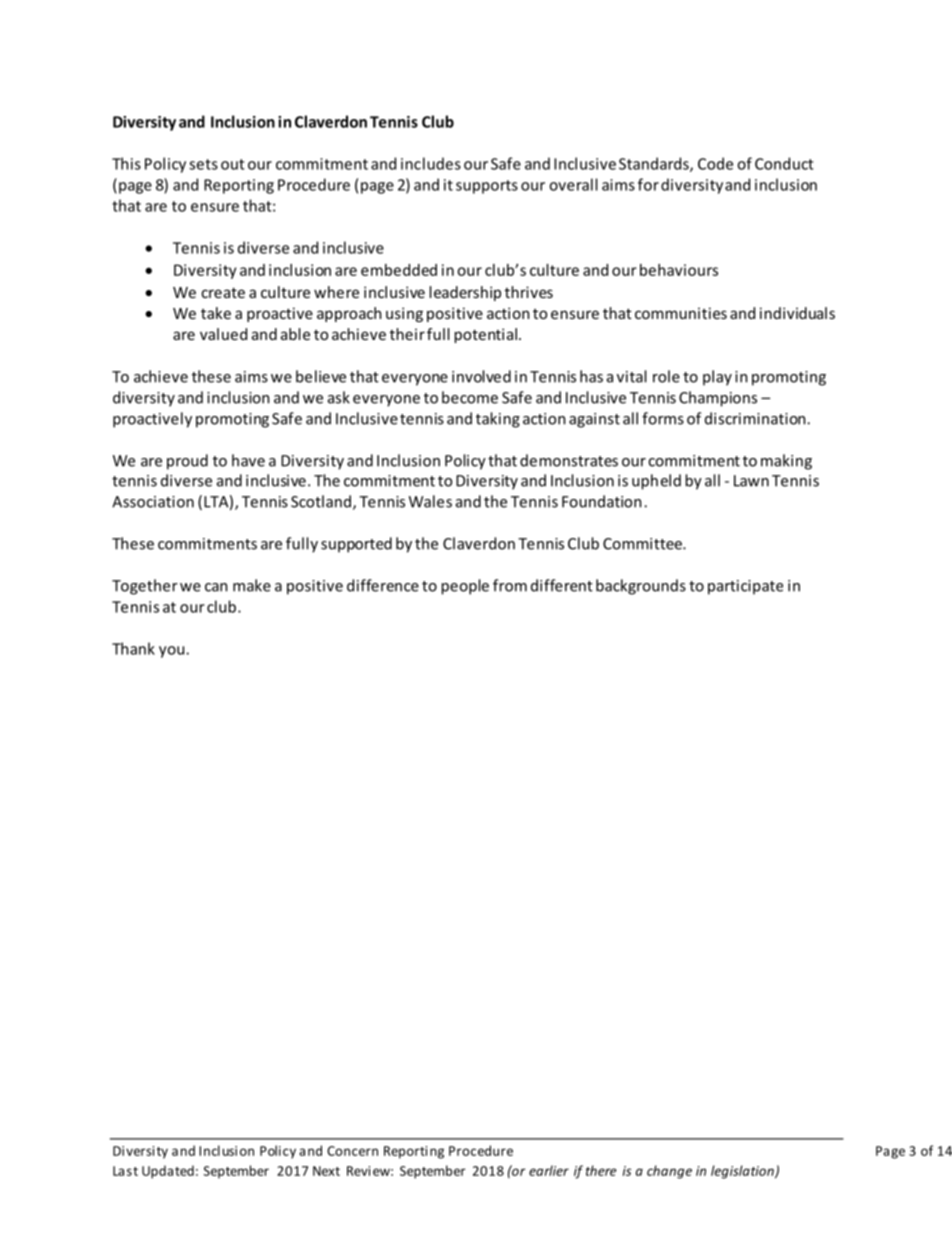 The height and width of the document is (1233, 952). I want to click on participate, so click(745, 587).
